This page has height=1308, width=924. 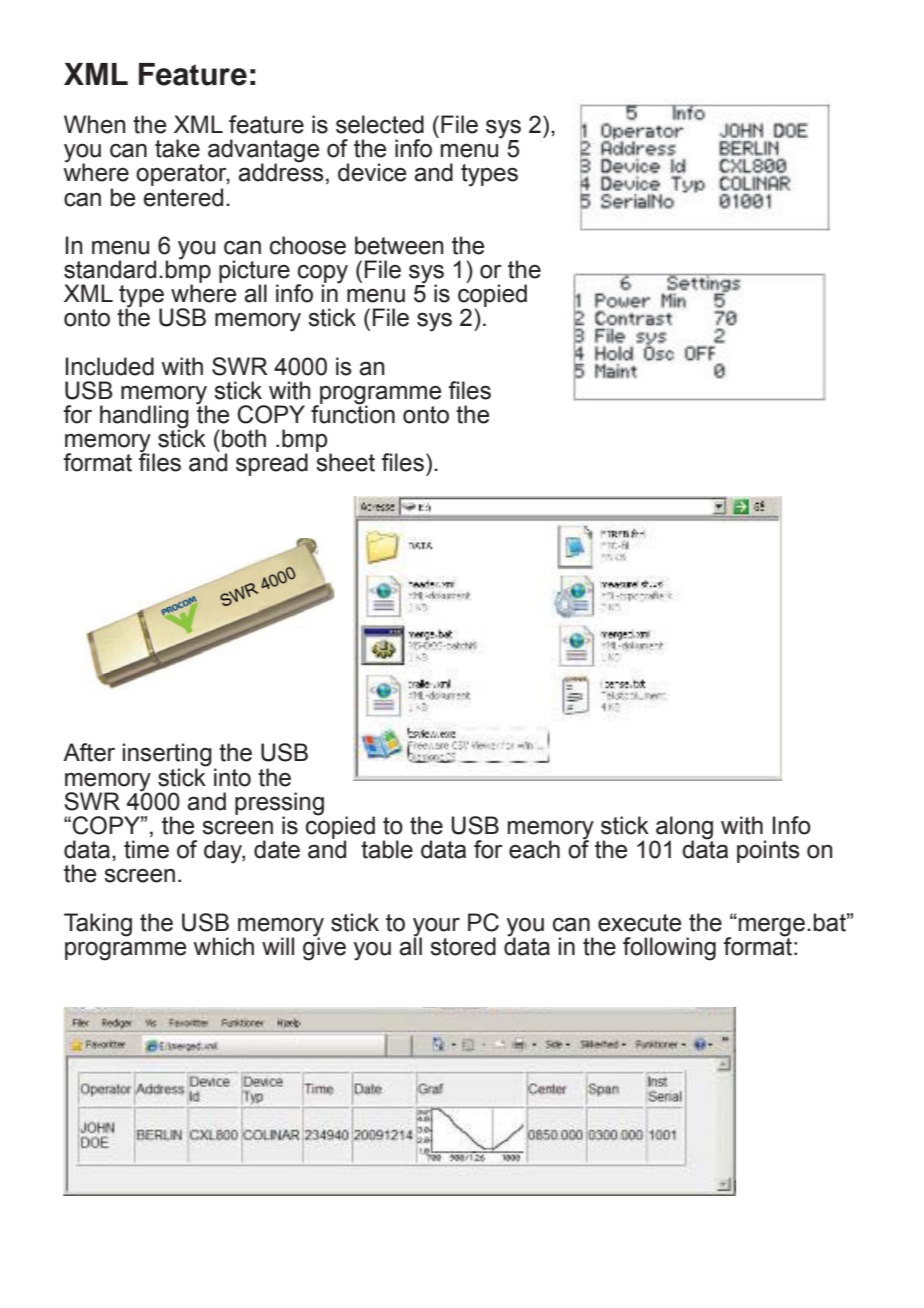 What do you see at coordinates (177, 148) in the page?
I see `take` at bounding box center [177, 148].
